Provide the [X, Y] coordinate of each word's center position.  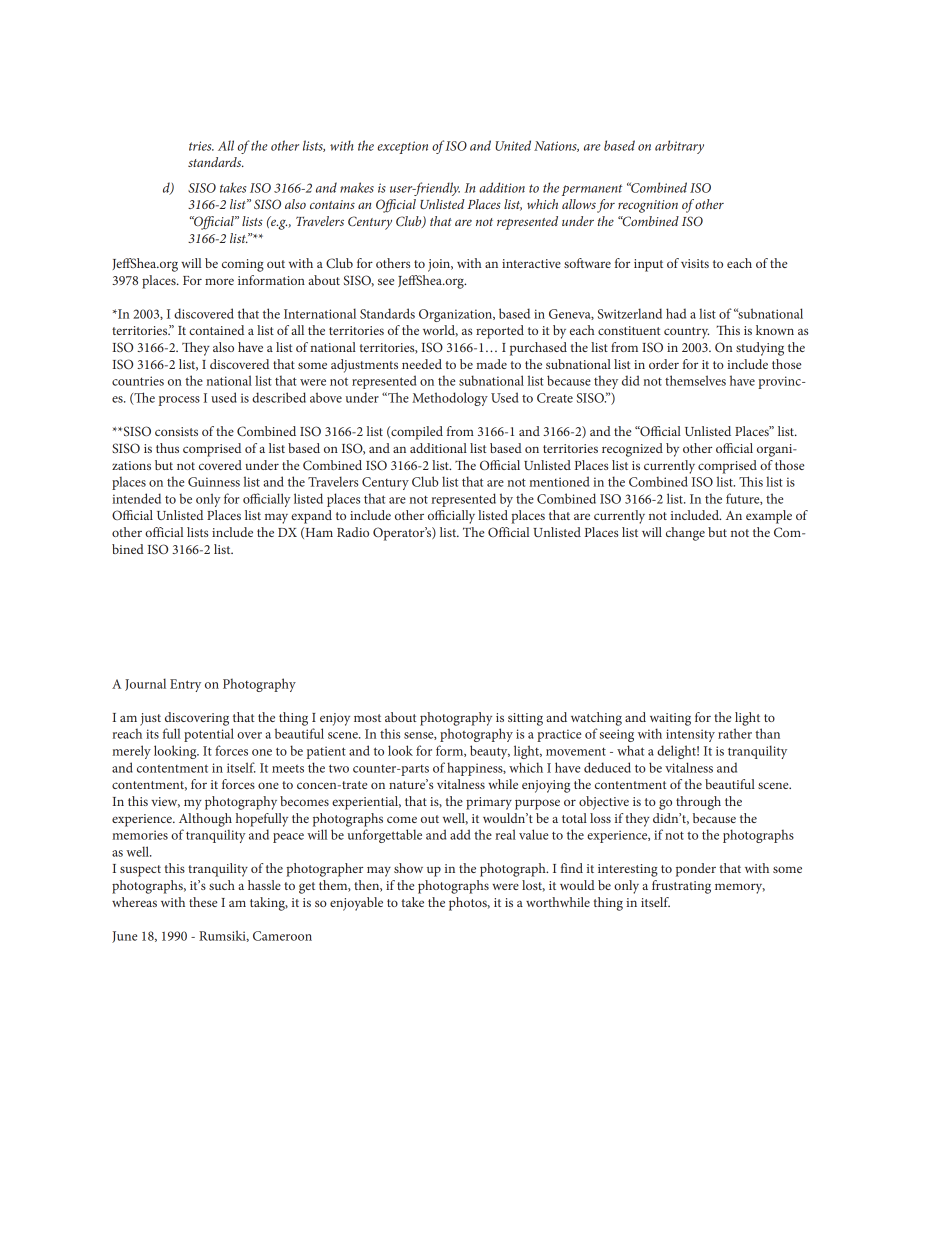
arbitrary [679, 147]
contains [332, 204]
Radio [353, 532]
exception [402, 147]
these [203, 902]
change [685, 534]
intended [136, 498]
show [408, 868]
